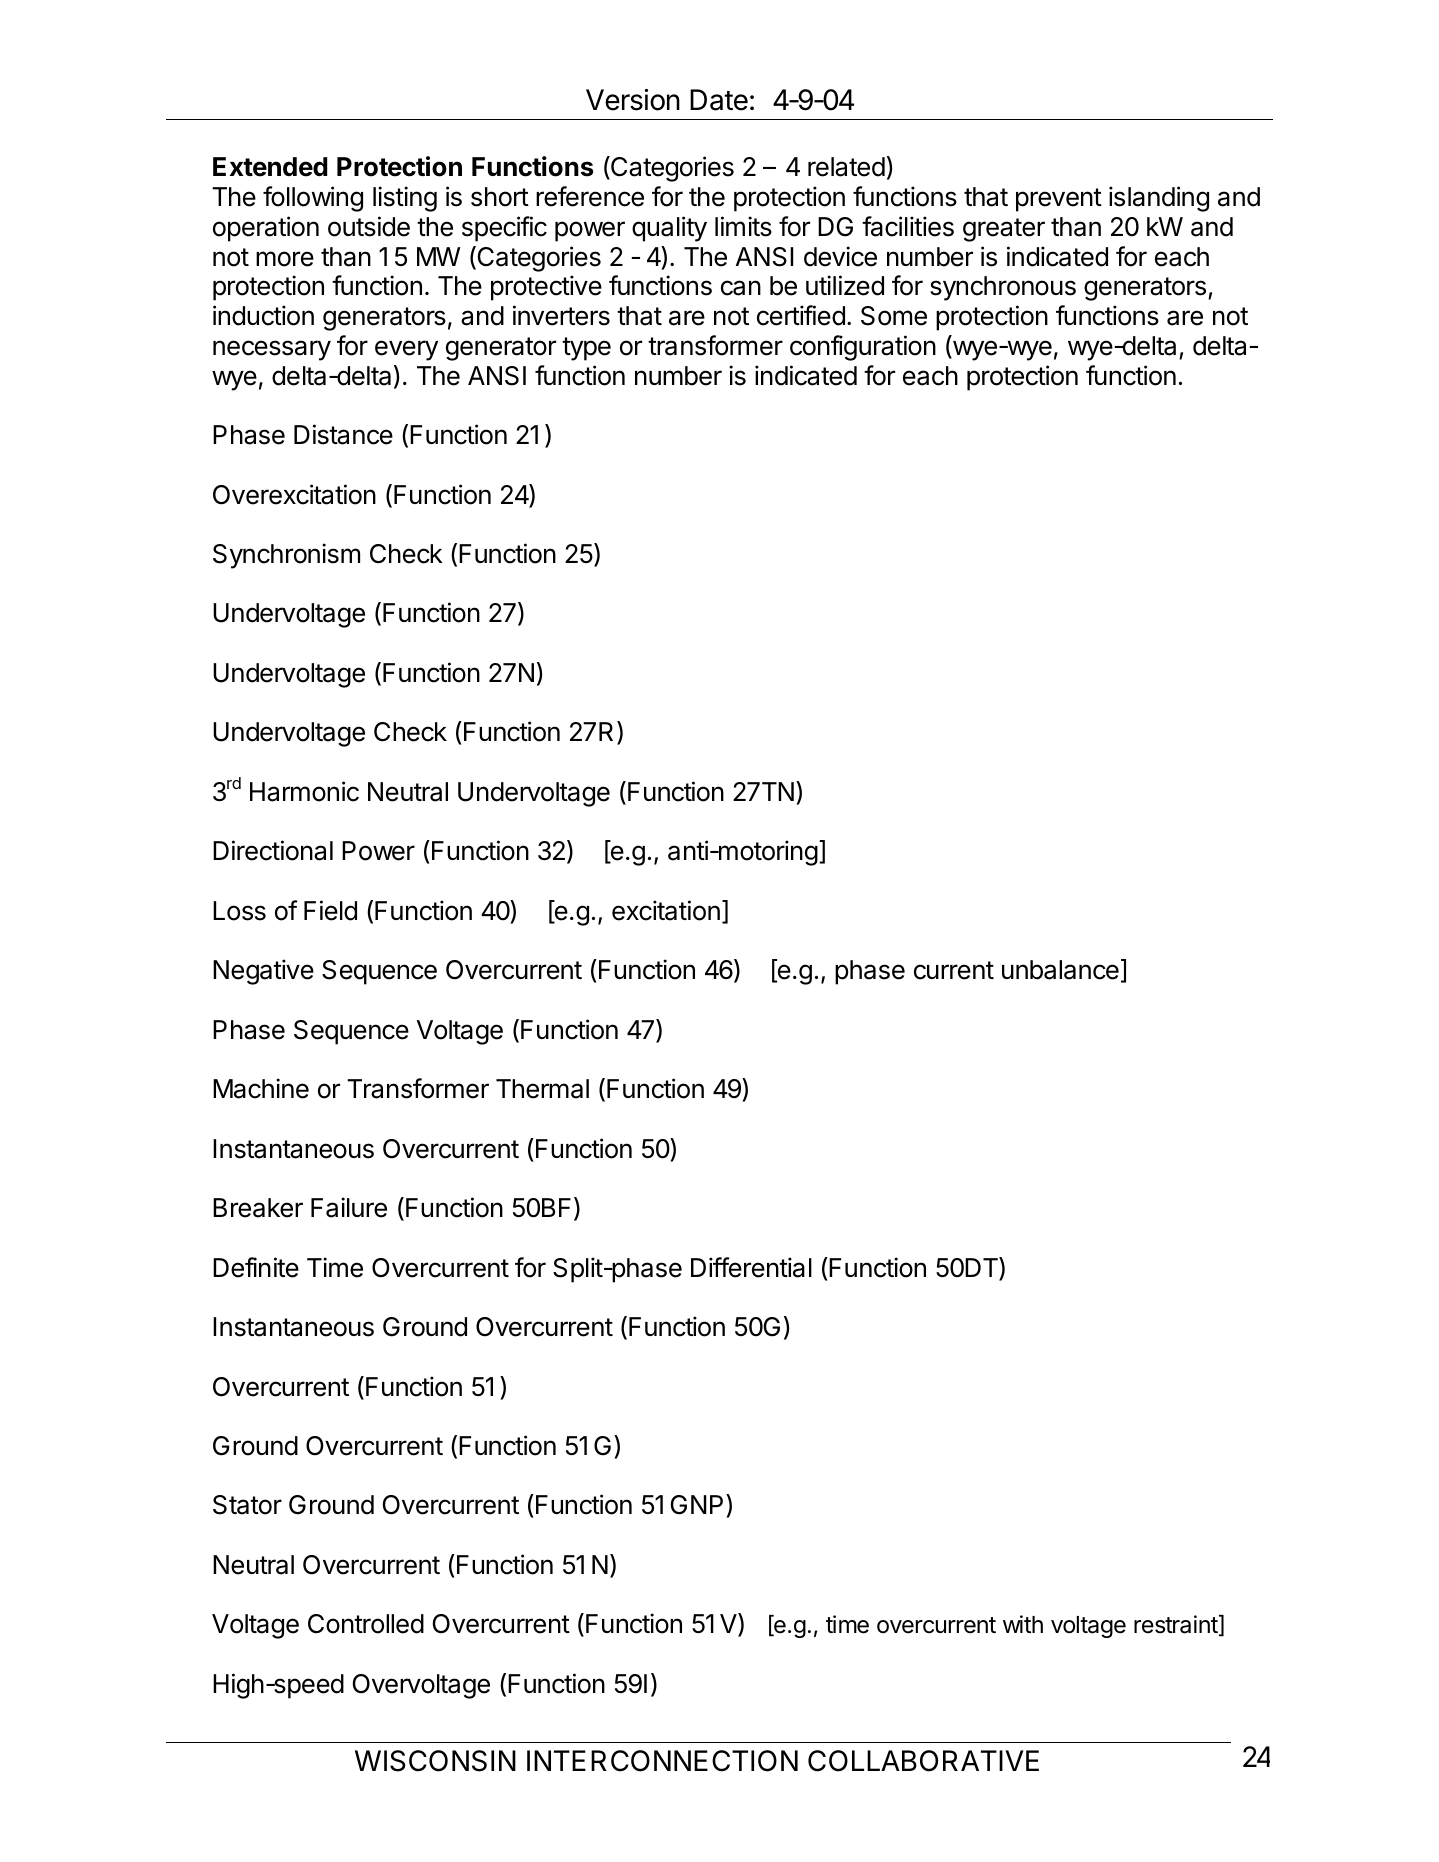  I want to click on prevent, so click(1059, 200).
